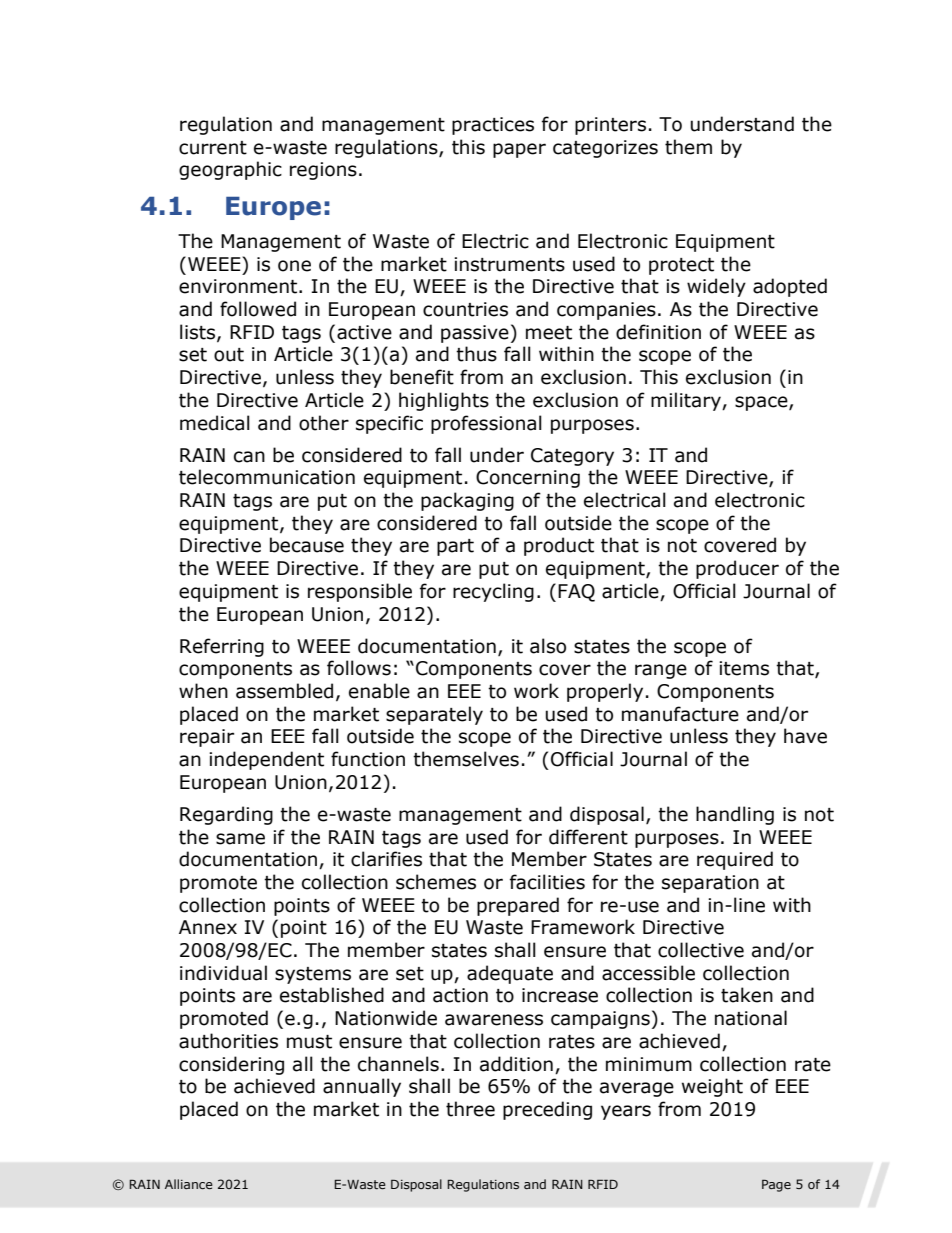  Describe the element at coordinates (470, 1109) in the screenshot. I see `three` at that location.
